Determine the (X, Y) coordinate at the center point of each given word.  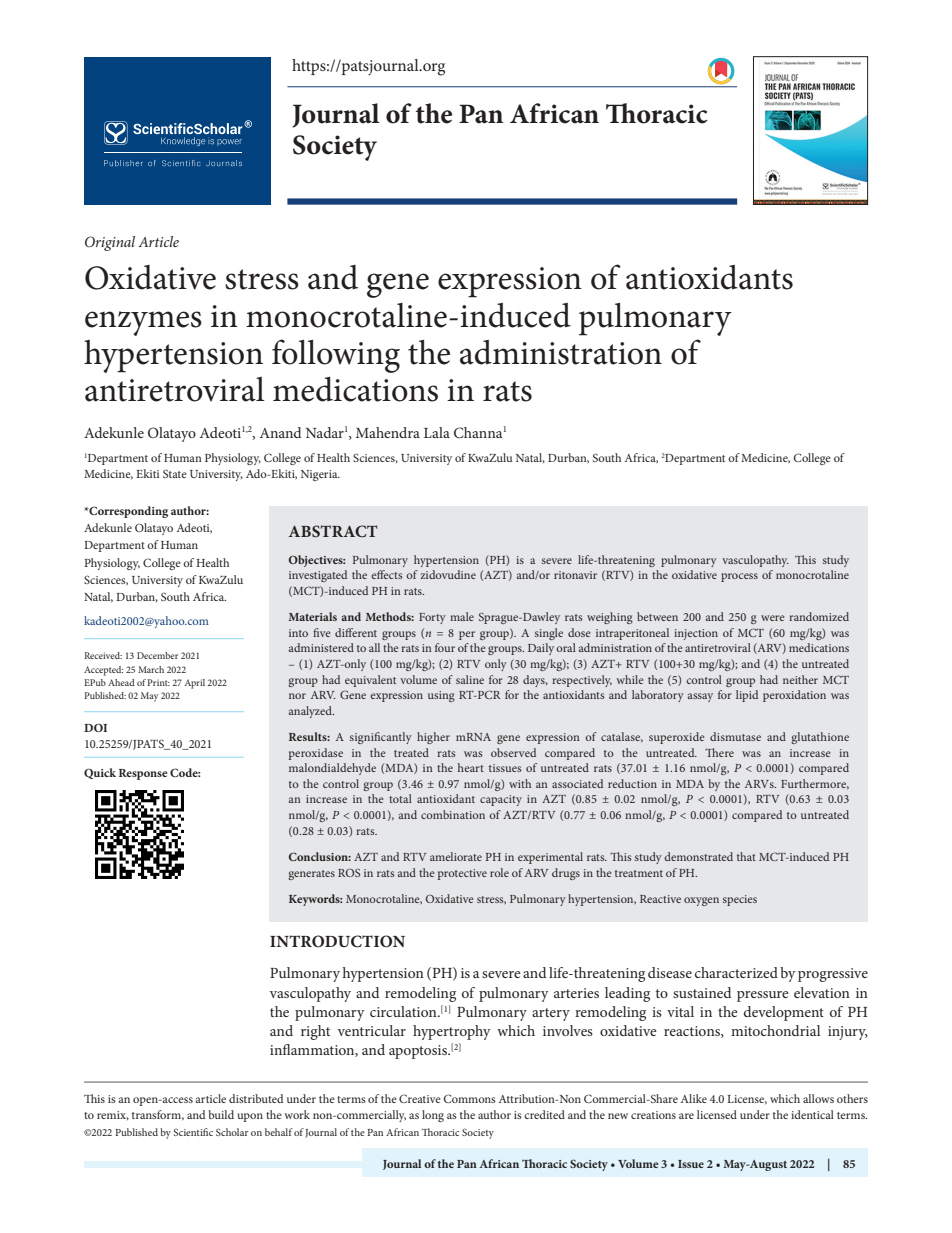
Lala (437, 432)
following (336, 356)
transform (158, 1115)
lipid (747, 696)
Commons (470, 1098)
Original (110, 243)
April (195, 684)
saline (470, 679)
